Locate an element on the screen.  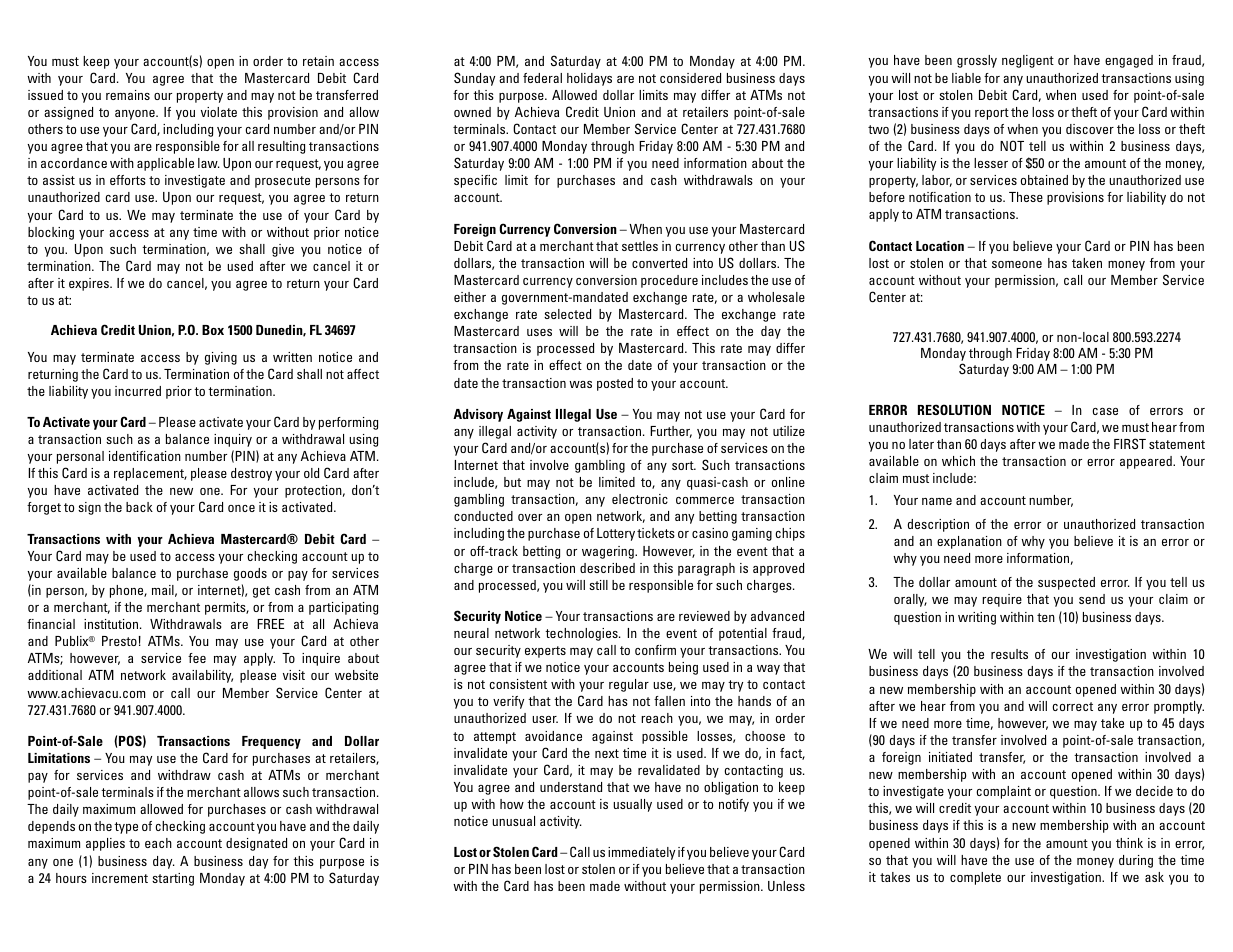
remains is located at coordinates (128, 95).
